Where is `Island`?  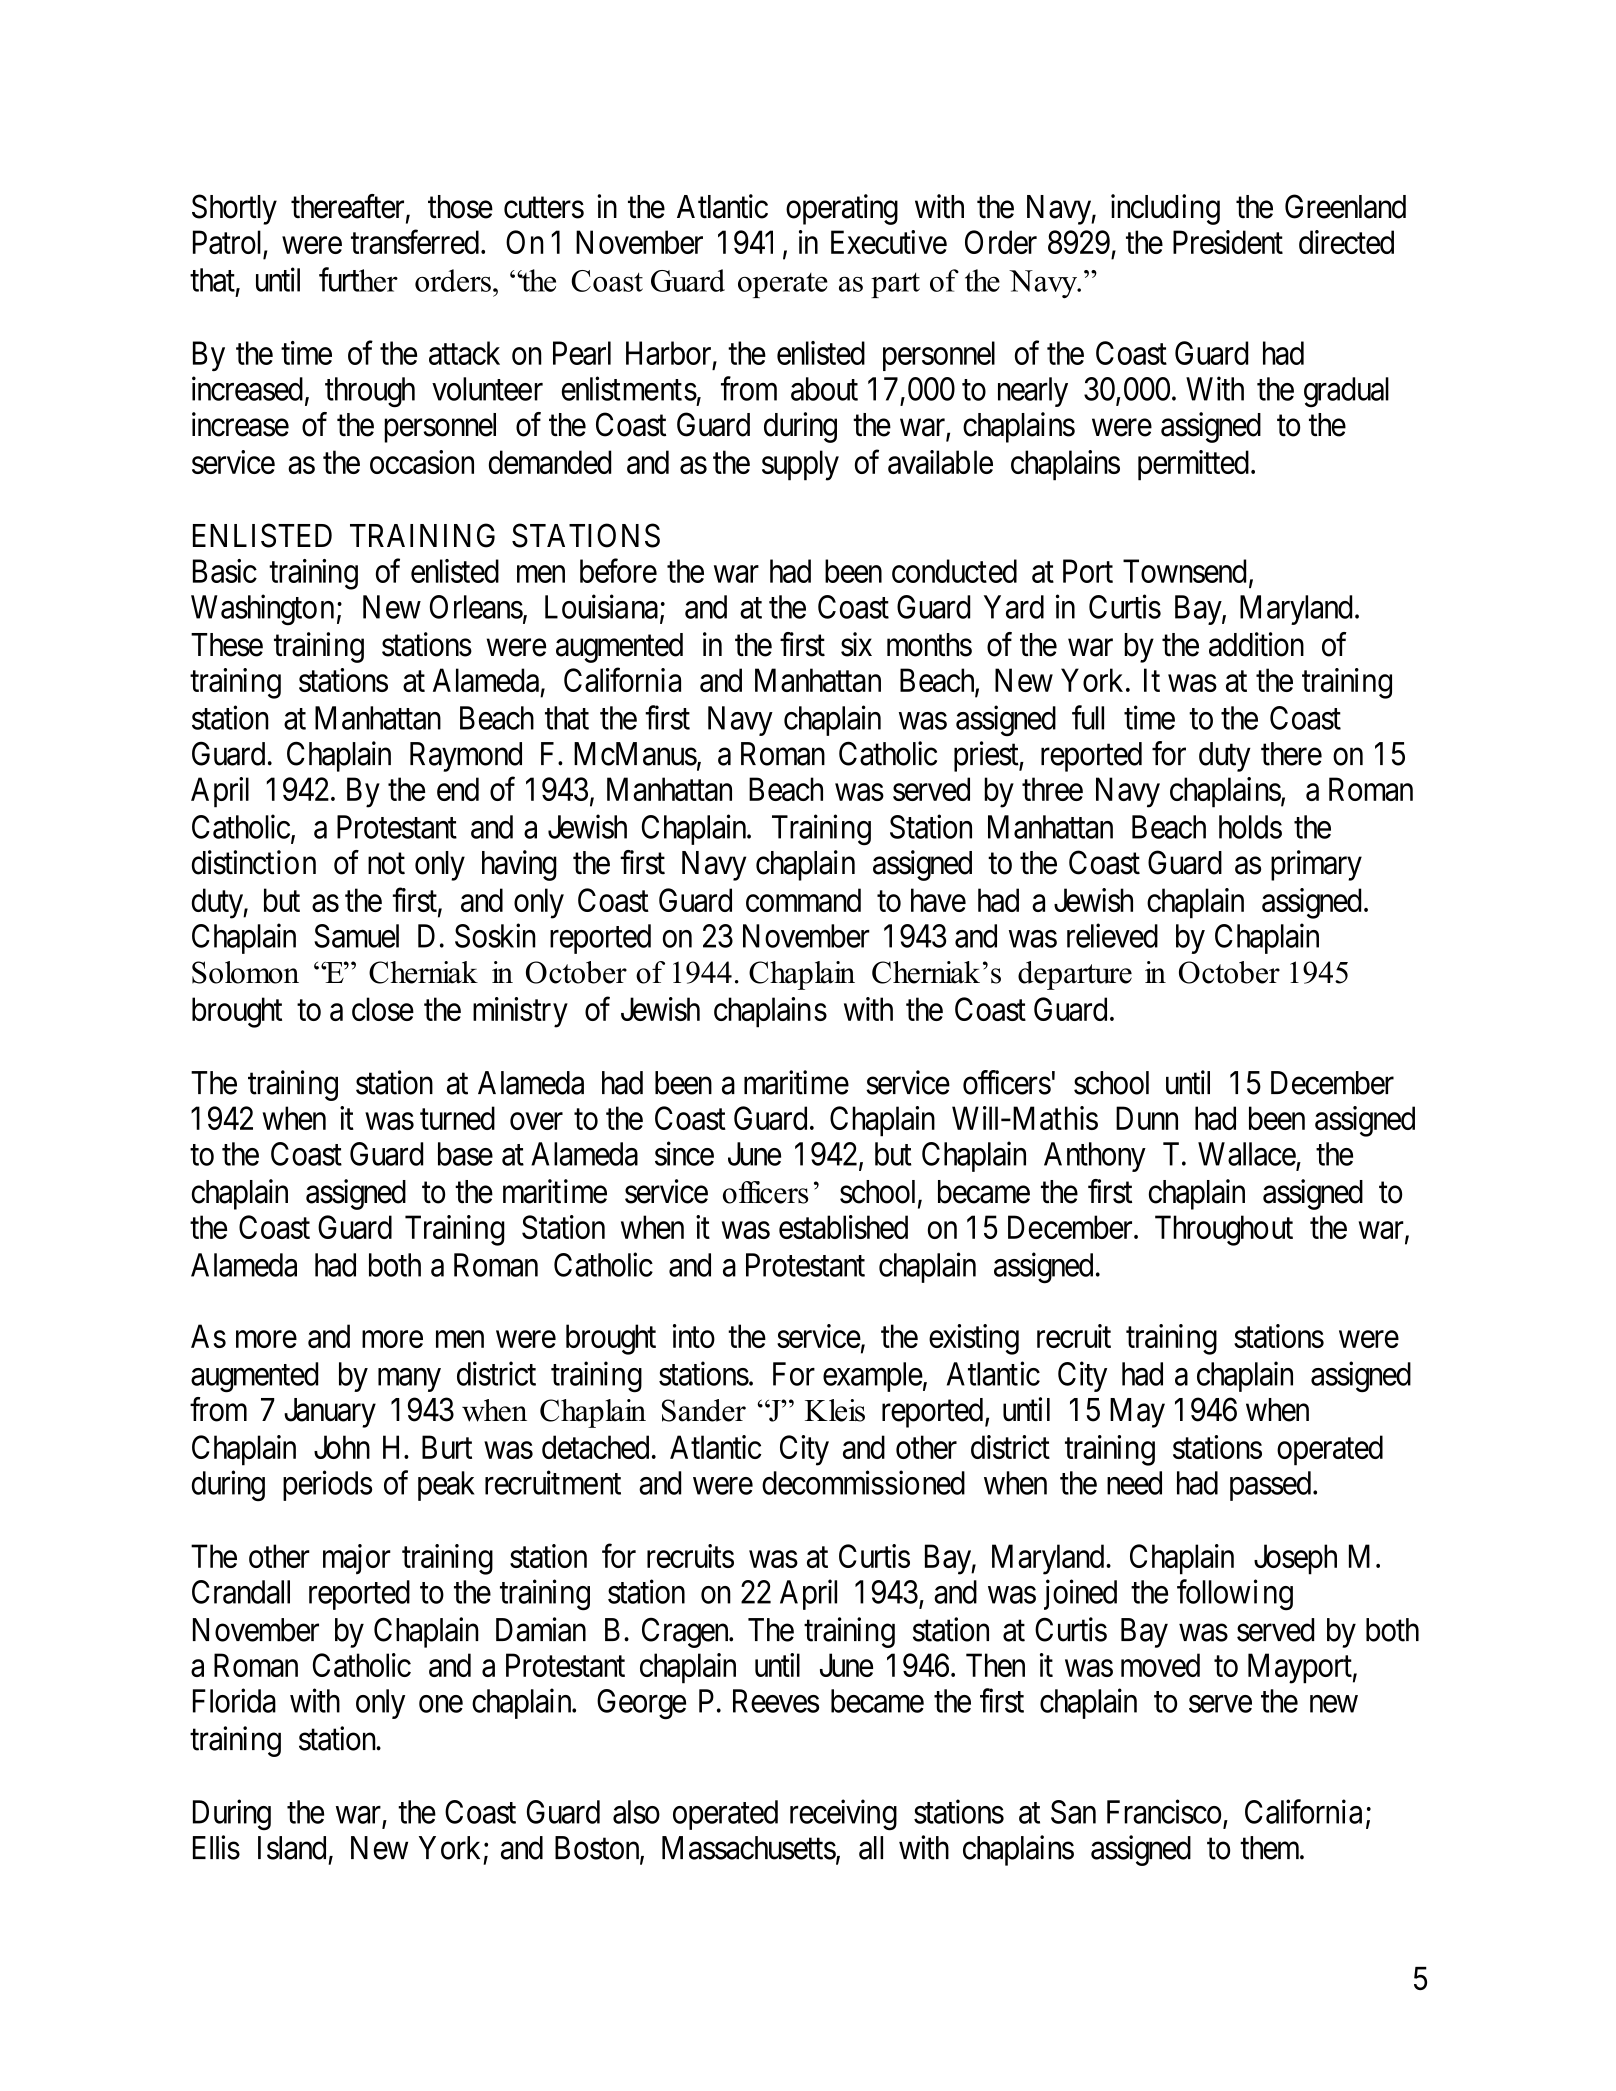
Island is located at coordinates (292, 1848).
